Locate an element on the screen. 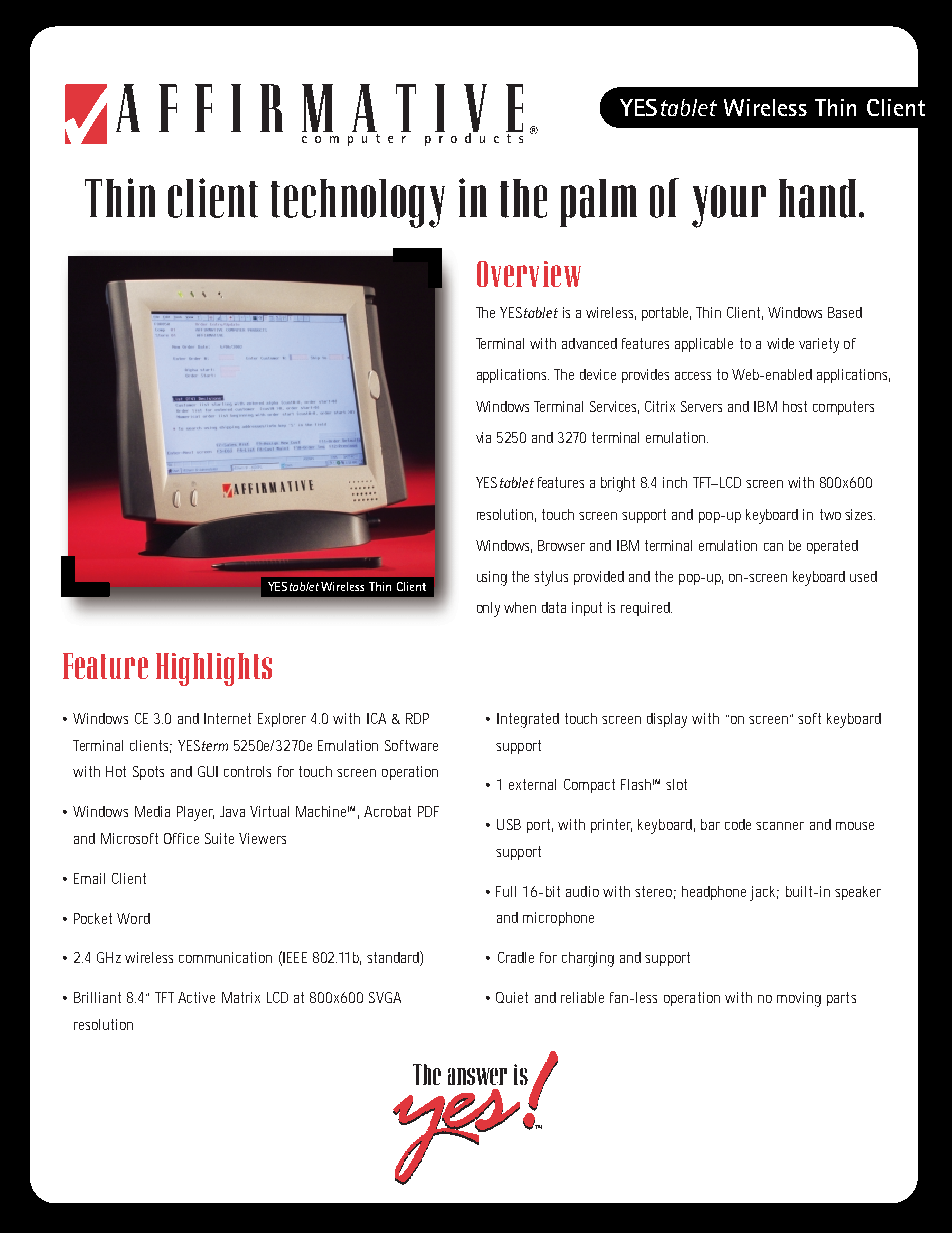  Overview is located at coordinates (529, 274).
